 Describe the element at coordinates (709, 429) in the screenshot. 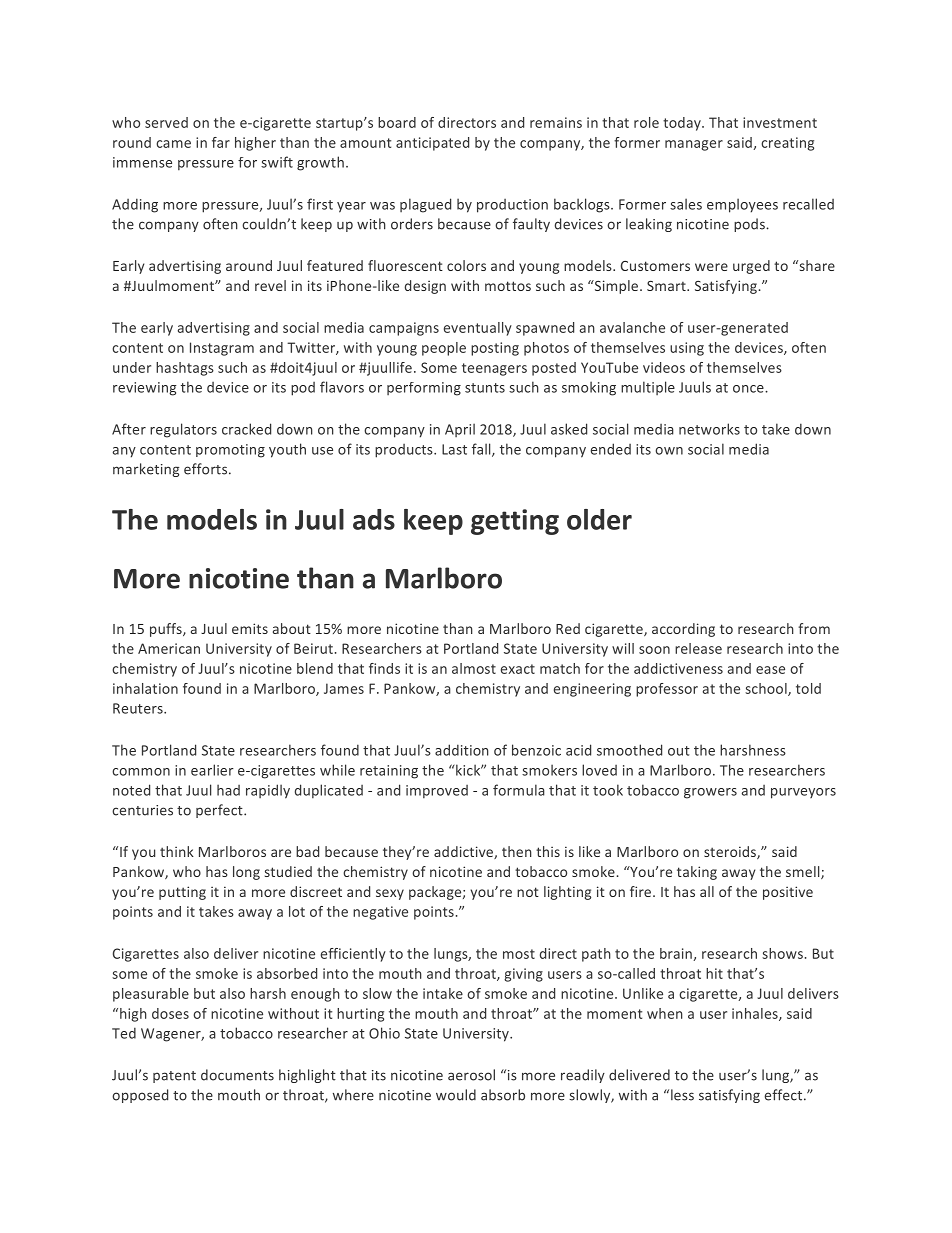

I see `networks` at that location.
